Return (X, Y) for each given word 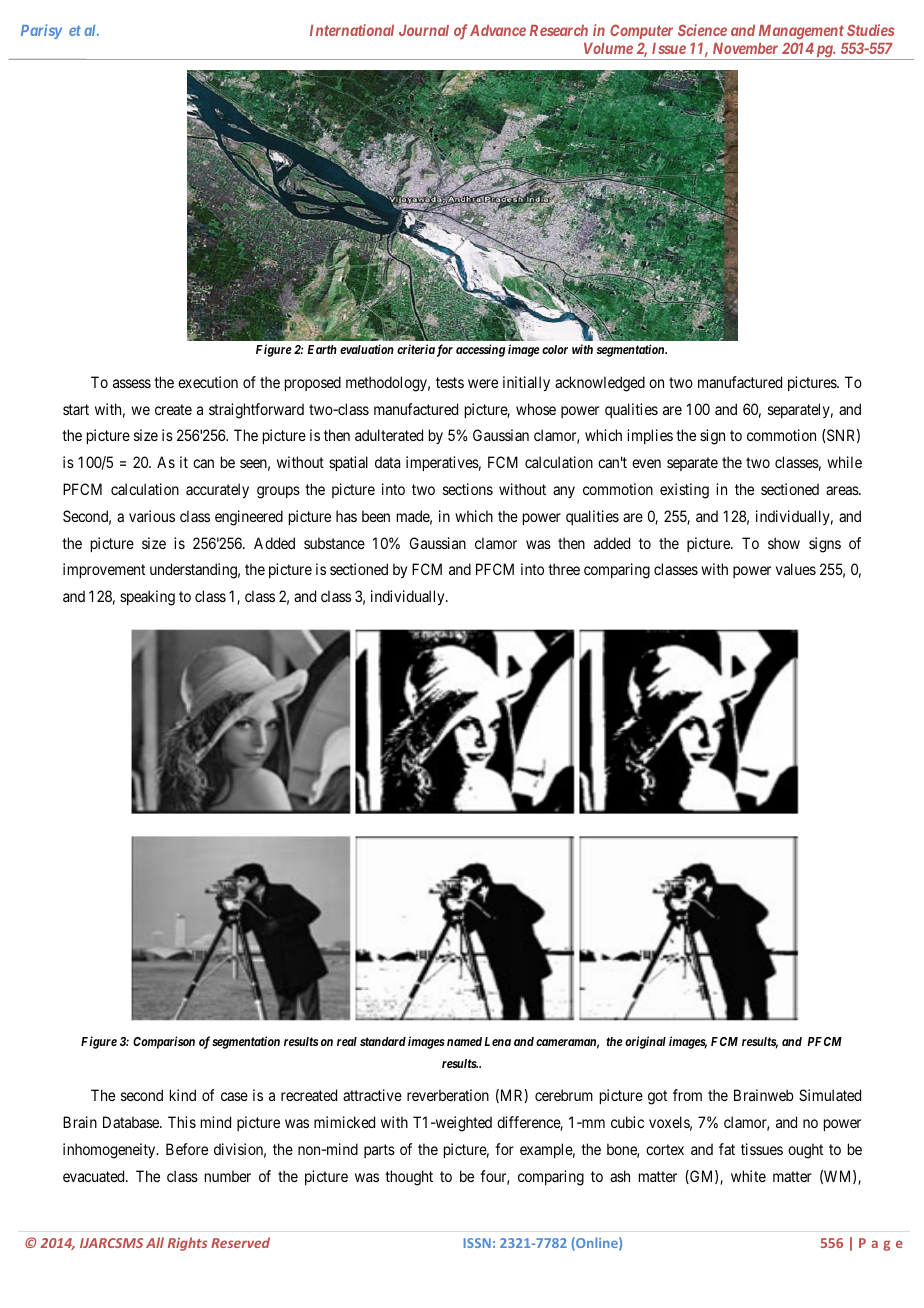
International (352, 30)
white (748, 1176)
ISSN (477, 1243)
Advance (498, 30)
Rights (187, 1244)
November (745, 48)
